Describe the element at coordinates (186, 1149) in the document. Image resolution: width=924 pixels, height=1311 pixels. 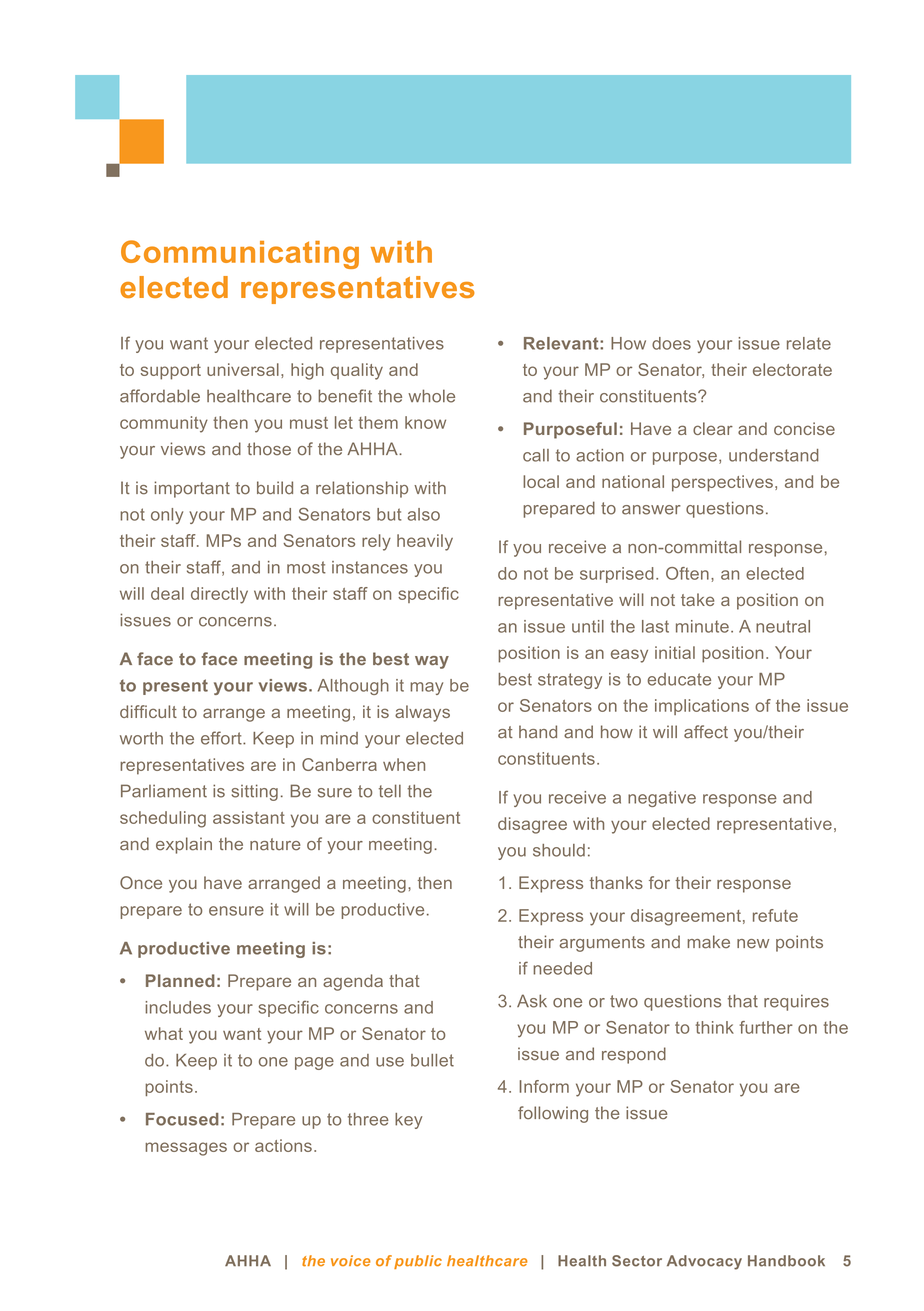
I see `messages` at that location.
